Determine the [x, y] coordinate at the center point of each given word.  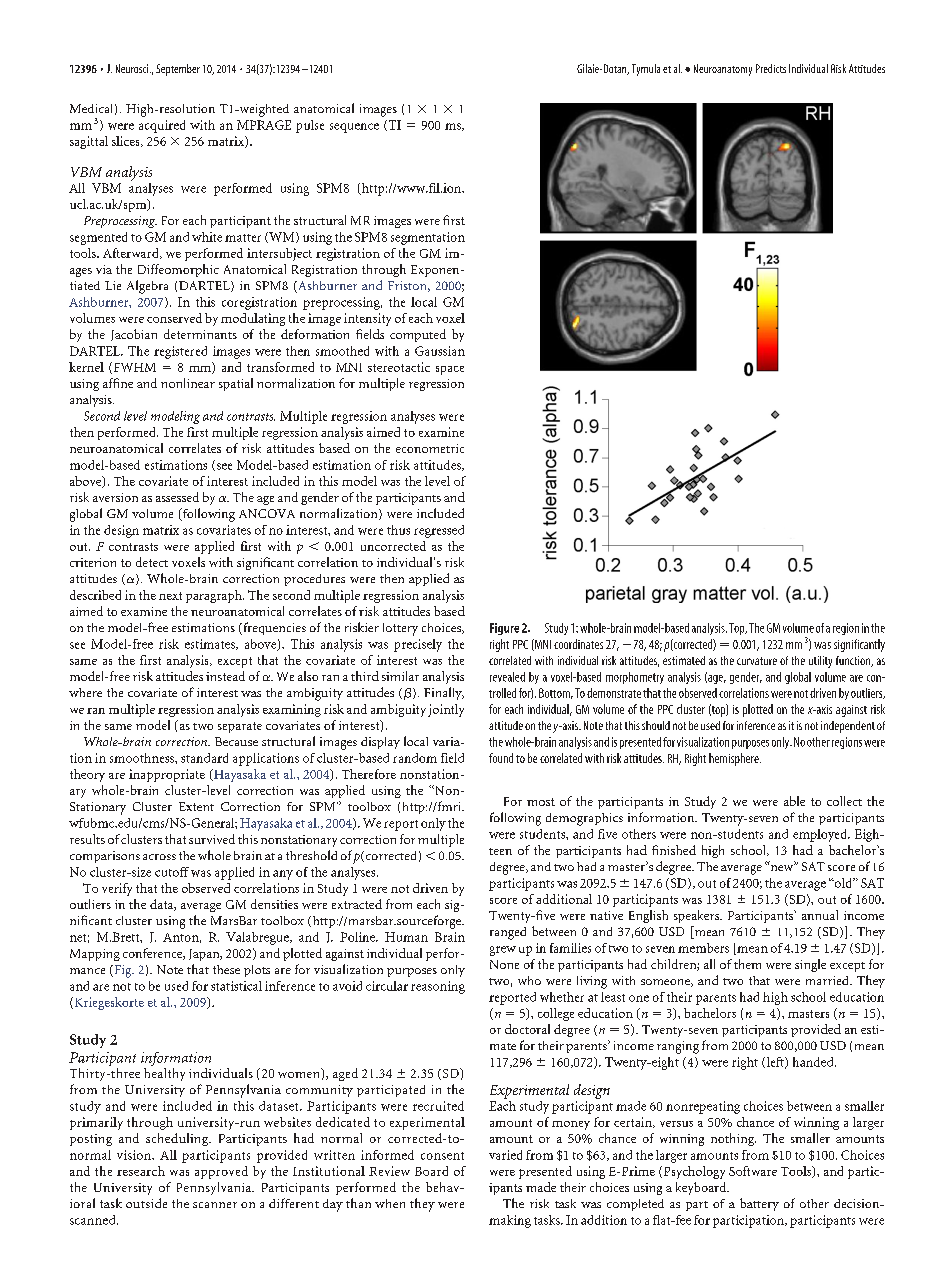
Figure [504, 629]
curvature [757, 661]
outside [146, 1203]
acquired [162, 126]
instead [225, 676]
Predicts [771, 68]
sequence [354, 128]
